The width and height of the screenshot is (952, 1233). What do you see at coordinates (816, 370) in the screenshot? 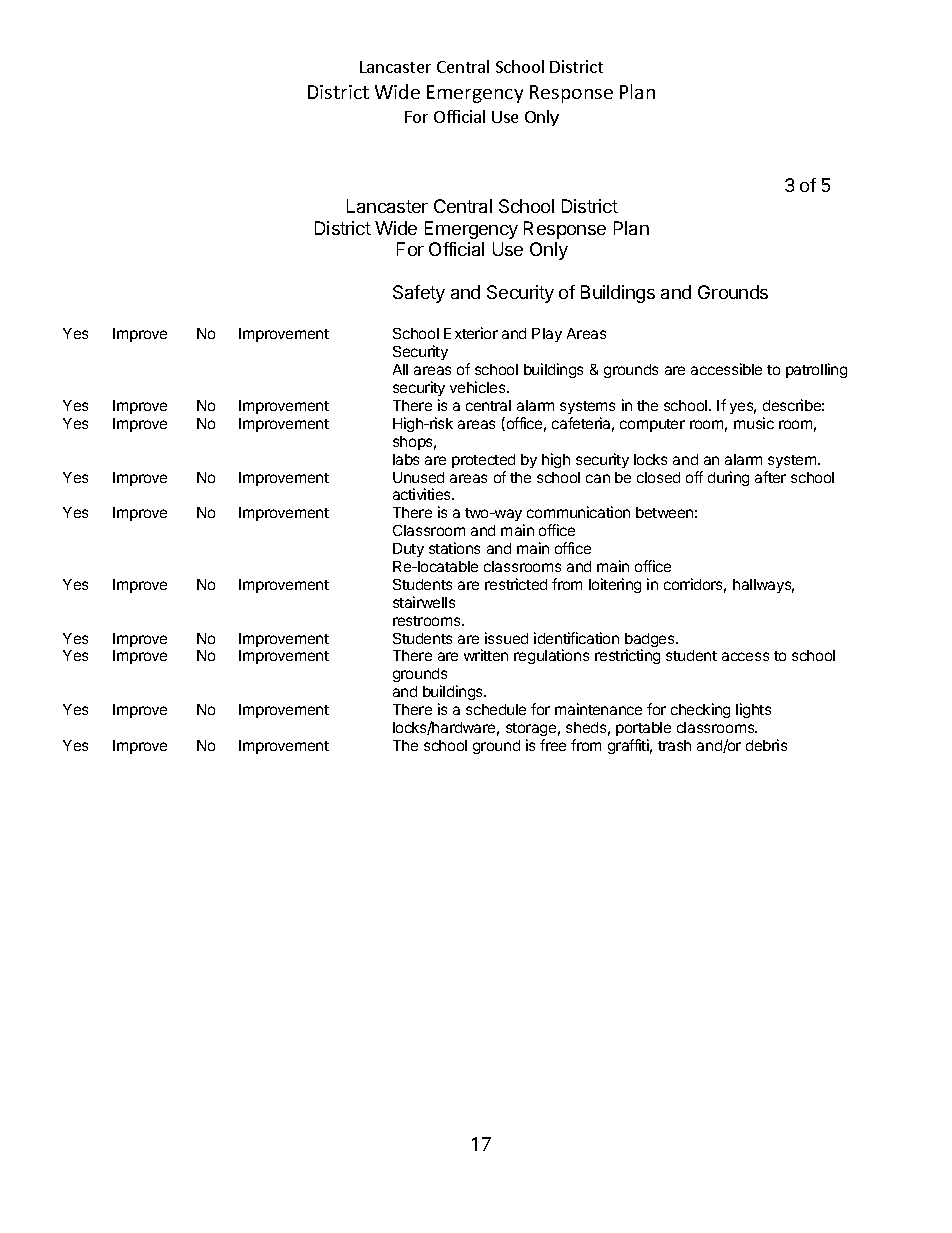
I see `patrolling` at bounding box center [816, 370].
